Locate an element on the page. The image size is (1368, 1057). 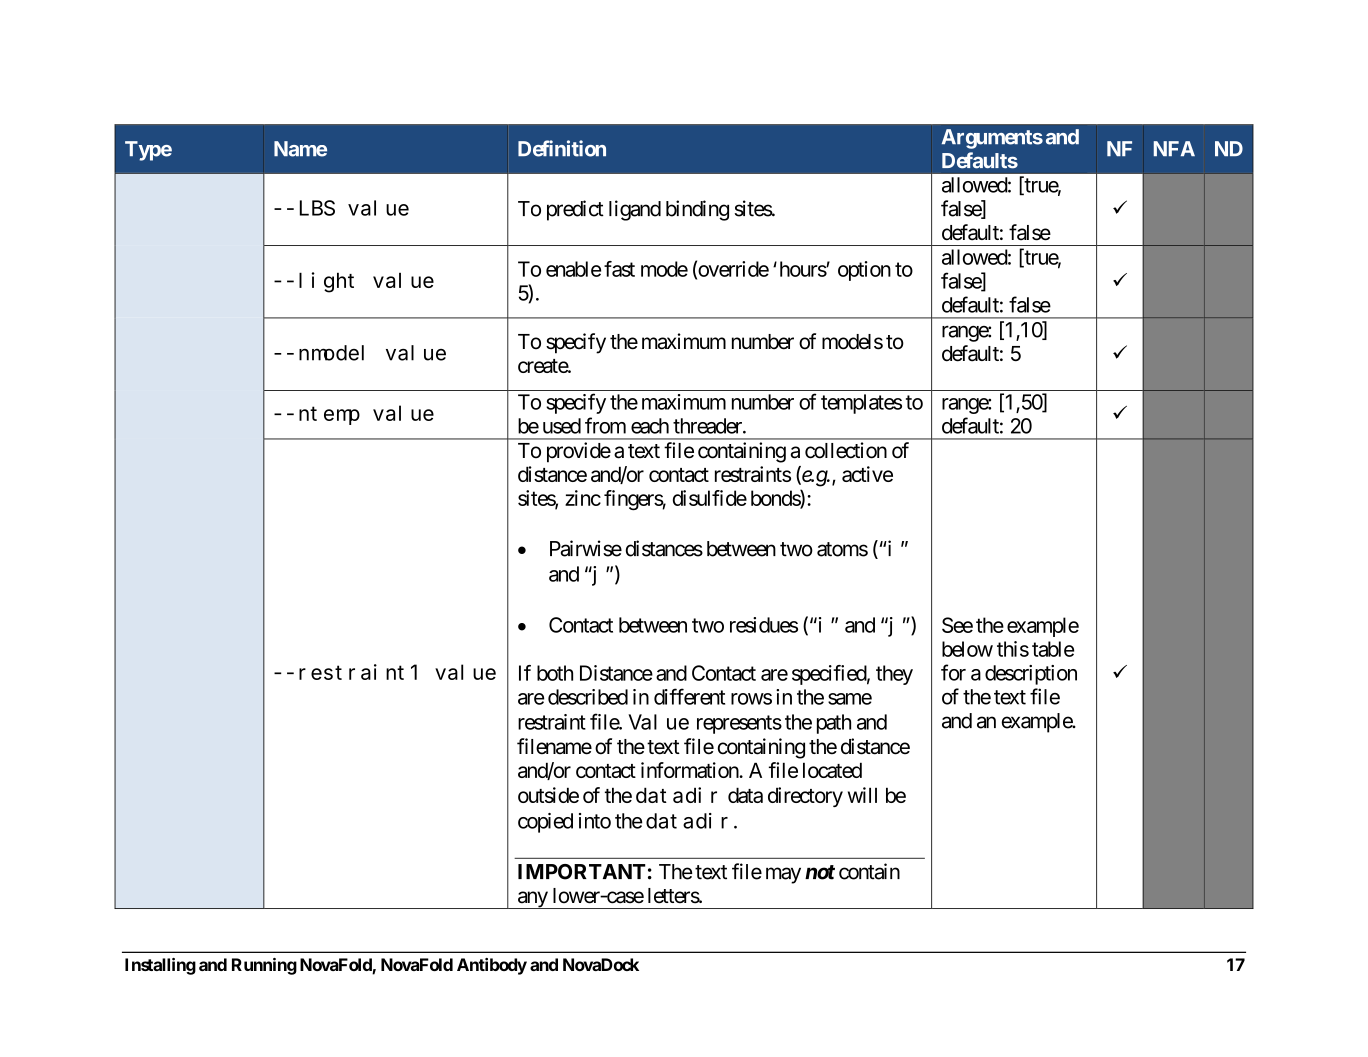
collection is located at coordinates (846, 450).
